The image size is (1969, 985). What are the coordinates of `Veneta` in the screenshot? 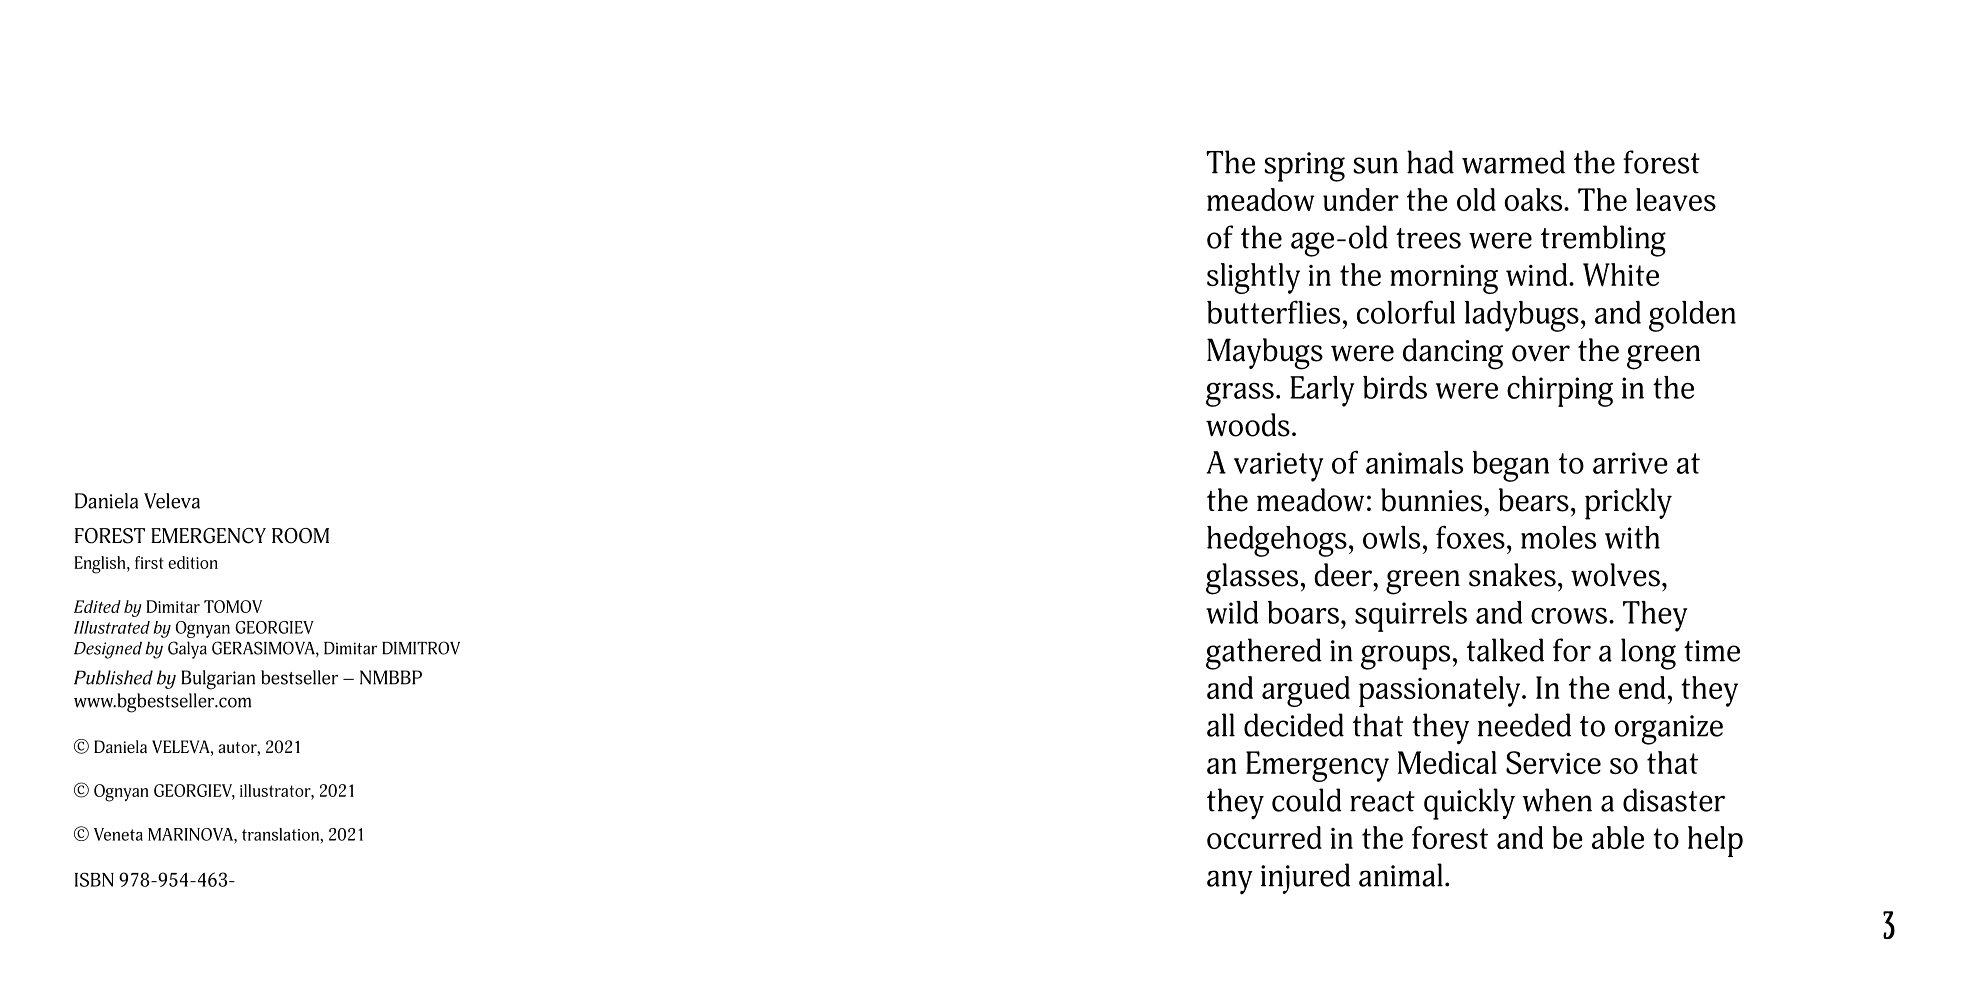 It's located at (118, 834).
